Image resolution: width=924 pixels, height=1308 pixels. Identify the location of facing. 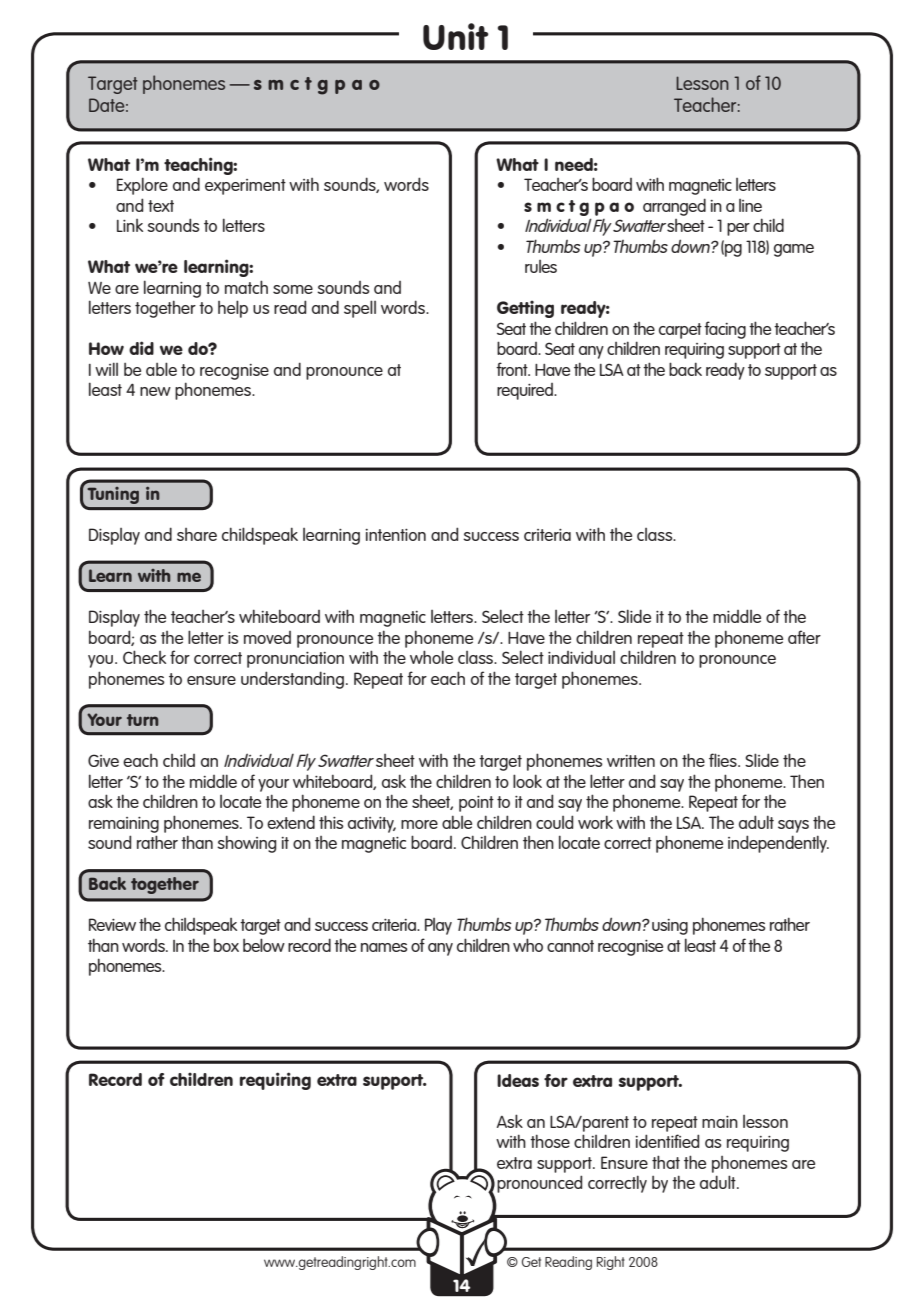
(725, 330).
